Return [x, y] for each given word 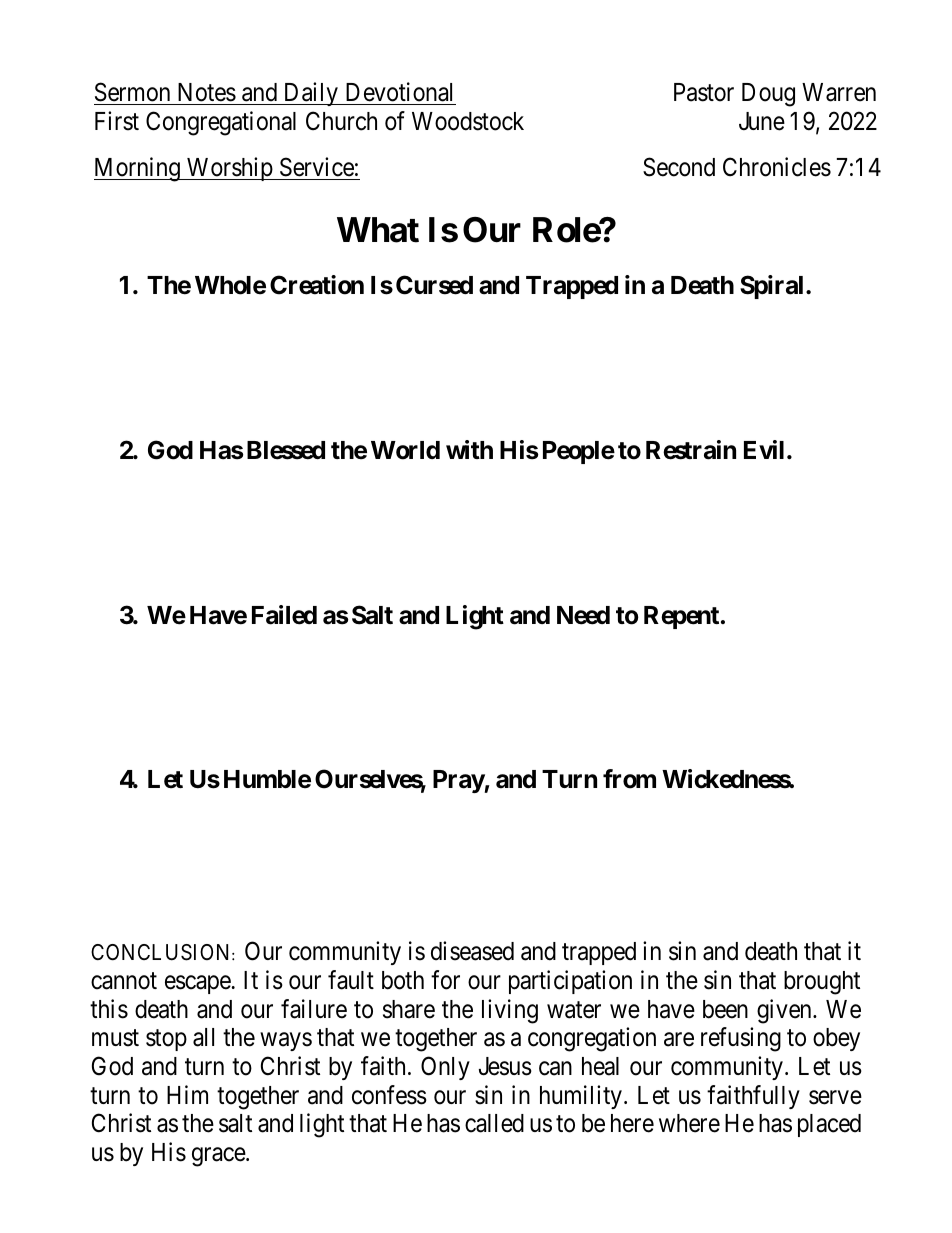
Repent [681, 617]
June [762, 121]
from [629, 779]
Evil [764, 449]
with [469, 449]
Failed [284, 615]
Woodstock [468, 121]
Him [187, 1094]
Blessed [286, 450]
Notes [207, 92]
